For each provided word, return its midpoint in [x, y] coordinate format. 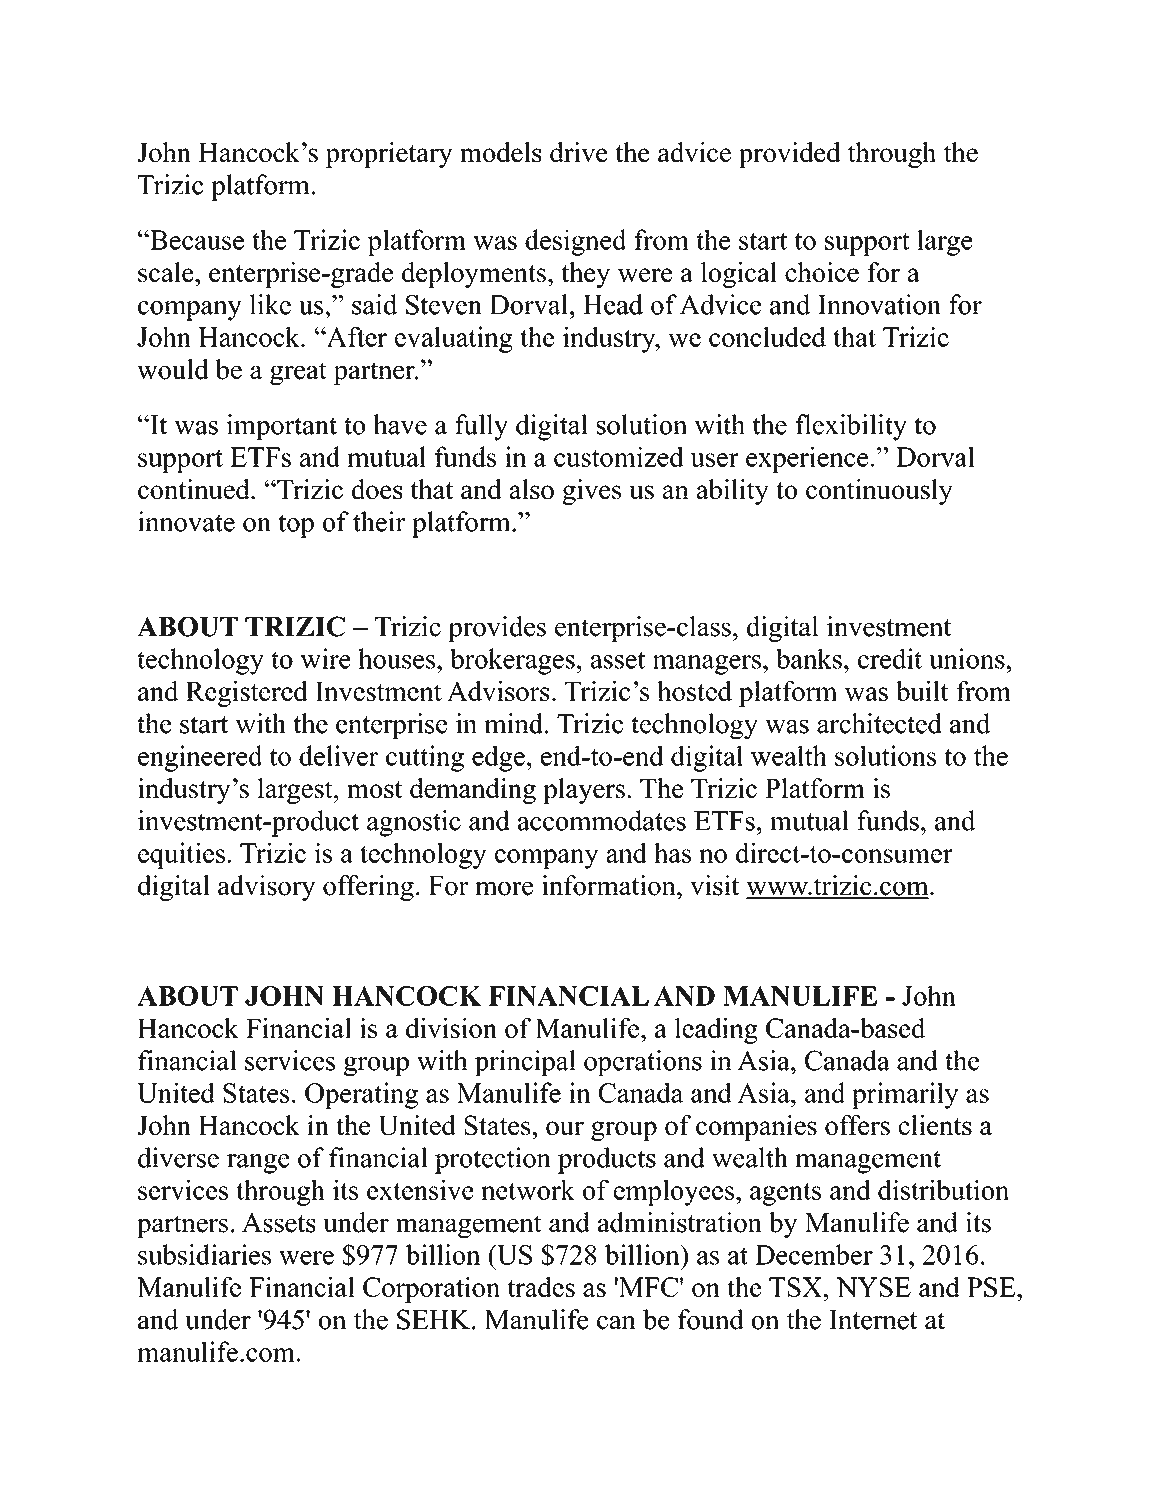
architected [879, 723]
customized [619, 456]
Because [196, 240]
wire [325, 658]
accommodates [602, 820]
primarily [905, 1095]
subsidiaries [204, 1254]
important [282, 427]
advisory [266, 888]
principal [525, 1063]
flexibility [851, 427]
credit [890, 658]
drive [578, 152]
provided [789, 155]
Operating [361, 1095]
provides [497, 629]
